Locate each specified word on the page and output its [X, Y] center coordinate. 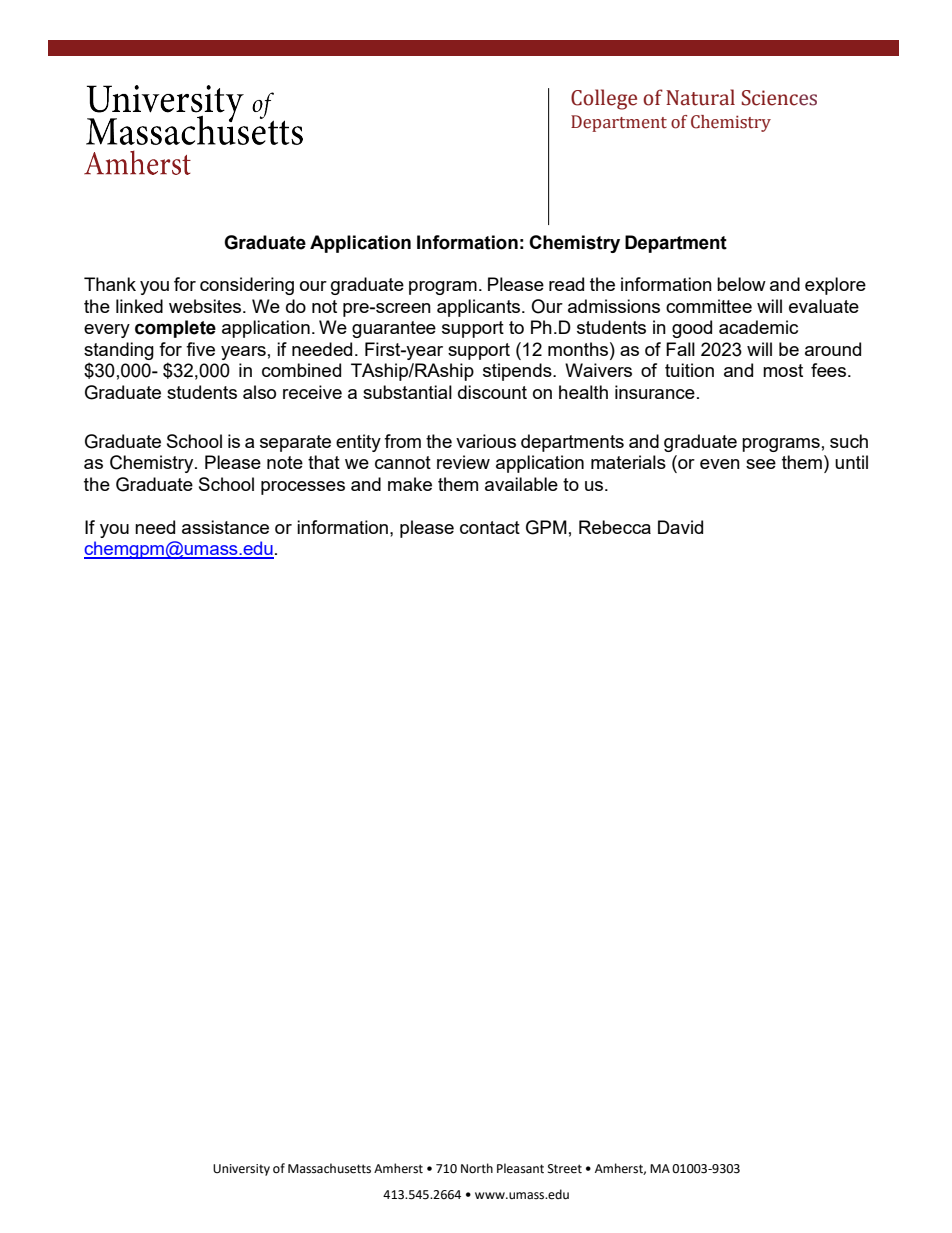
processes [303, 488]
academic [758, 327]
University [241, 1170]
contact [490, 527]
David [680, 527]
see [761, 464]
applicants [480, 308]
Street [565, 1169]
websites [206, 306]
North [477, 1168]
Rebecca [615, 527]
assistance [225, 527]
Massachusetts [329, 1168]
